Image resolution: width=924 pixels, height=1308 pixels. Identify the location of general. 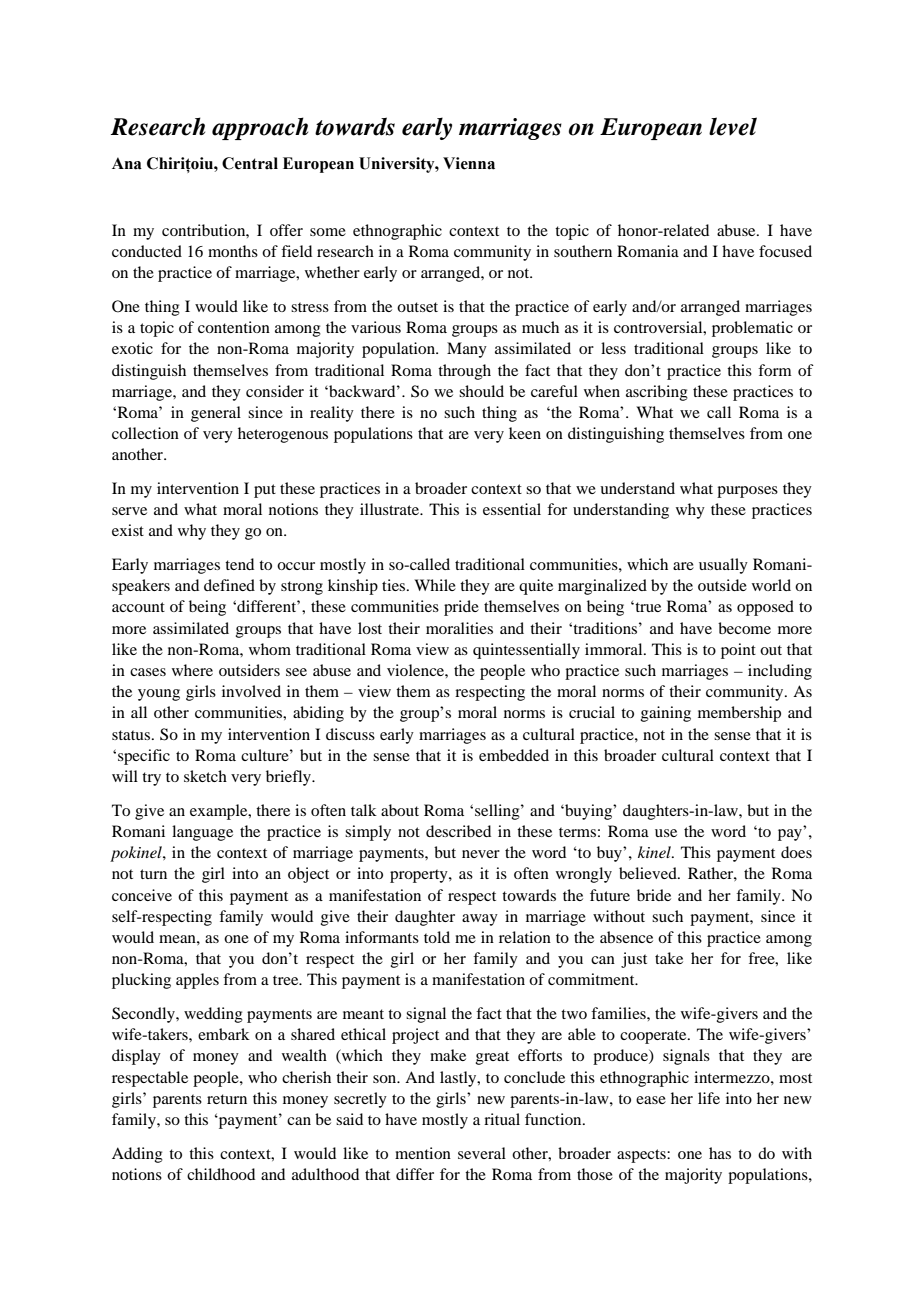
(216, 414).
